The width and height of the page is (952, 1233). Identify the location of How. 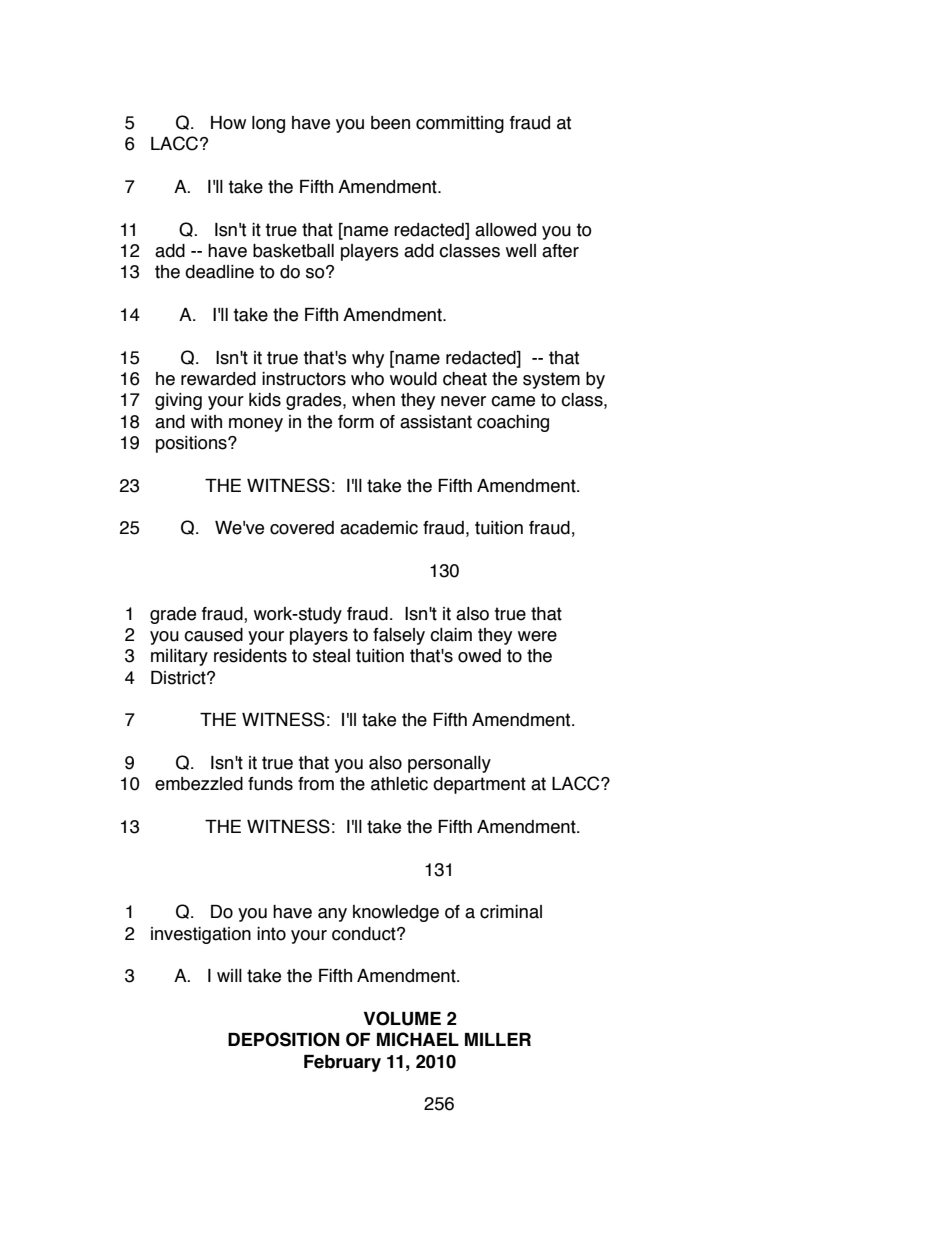
(228, 123).
